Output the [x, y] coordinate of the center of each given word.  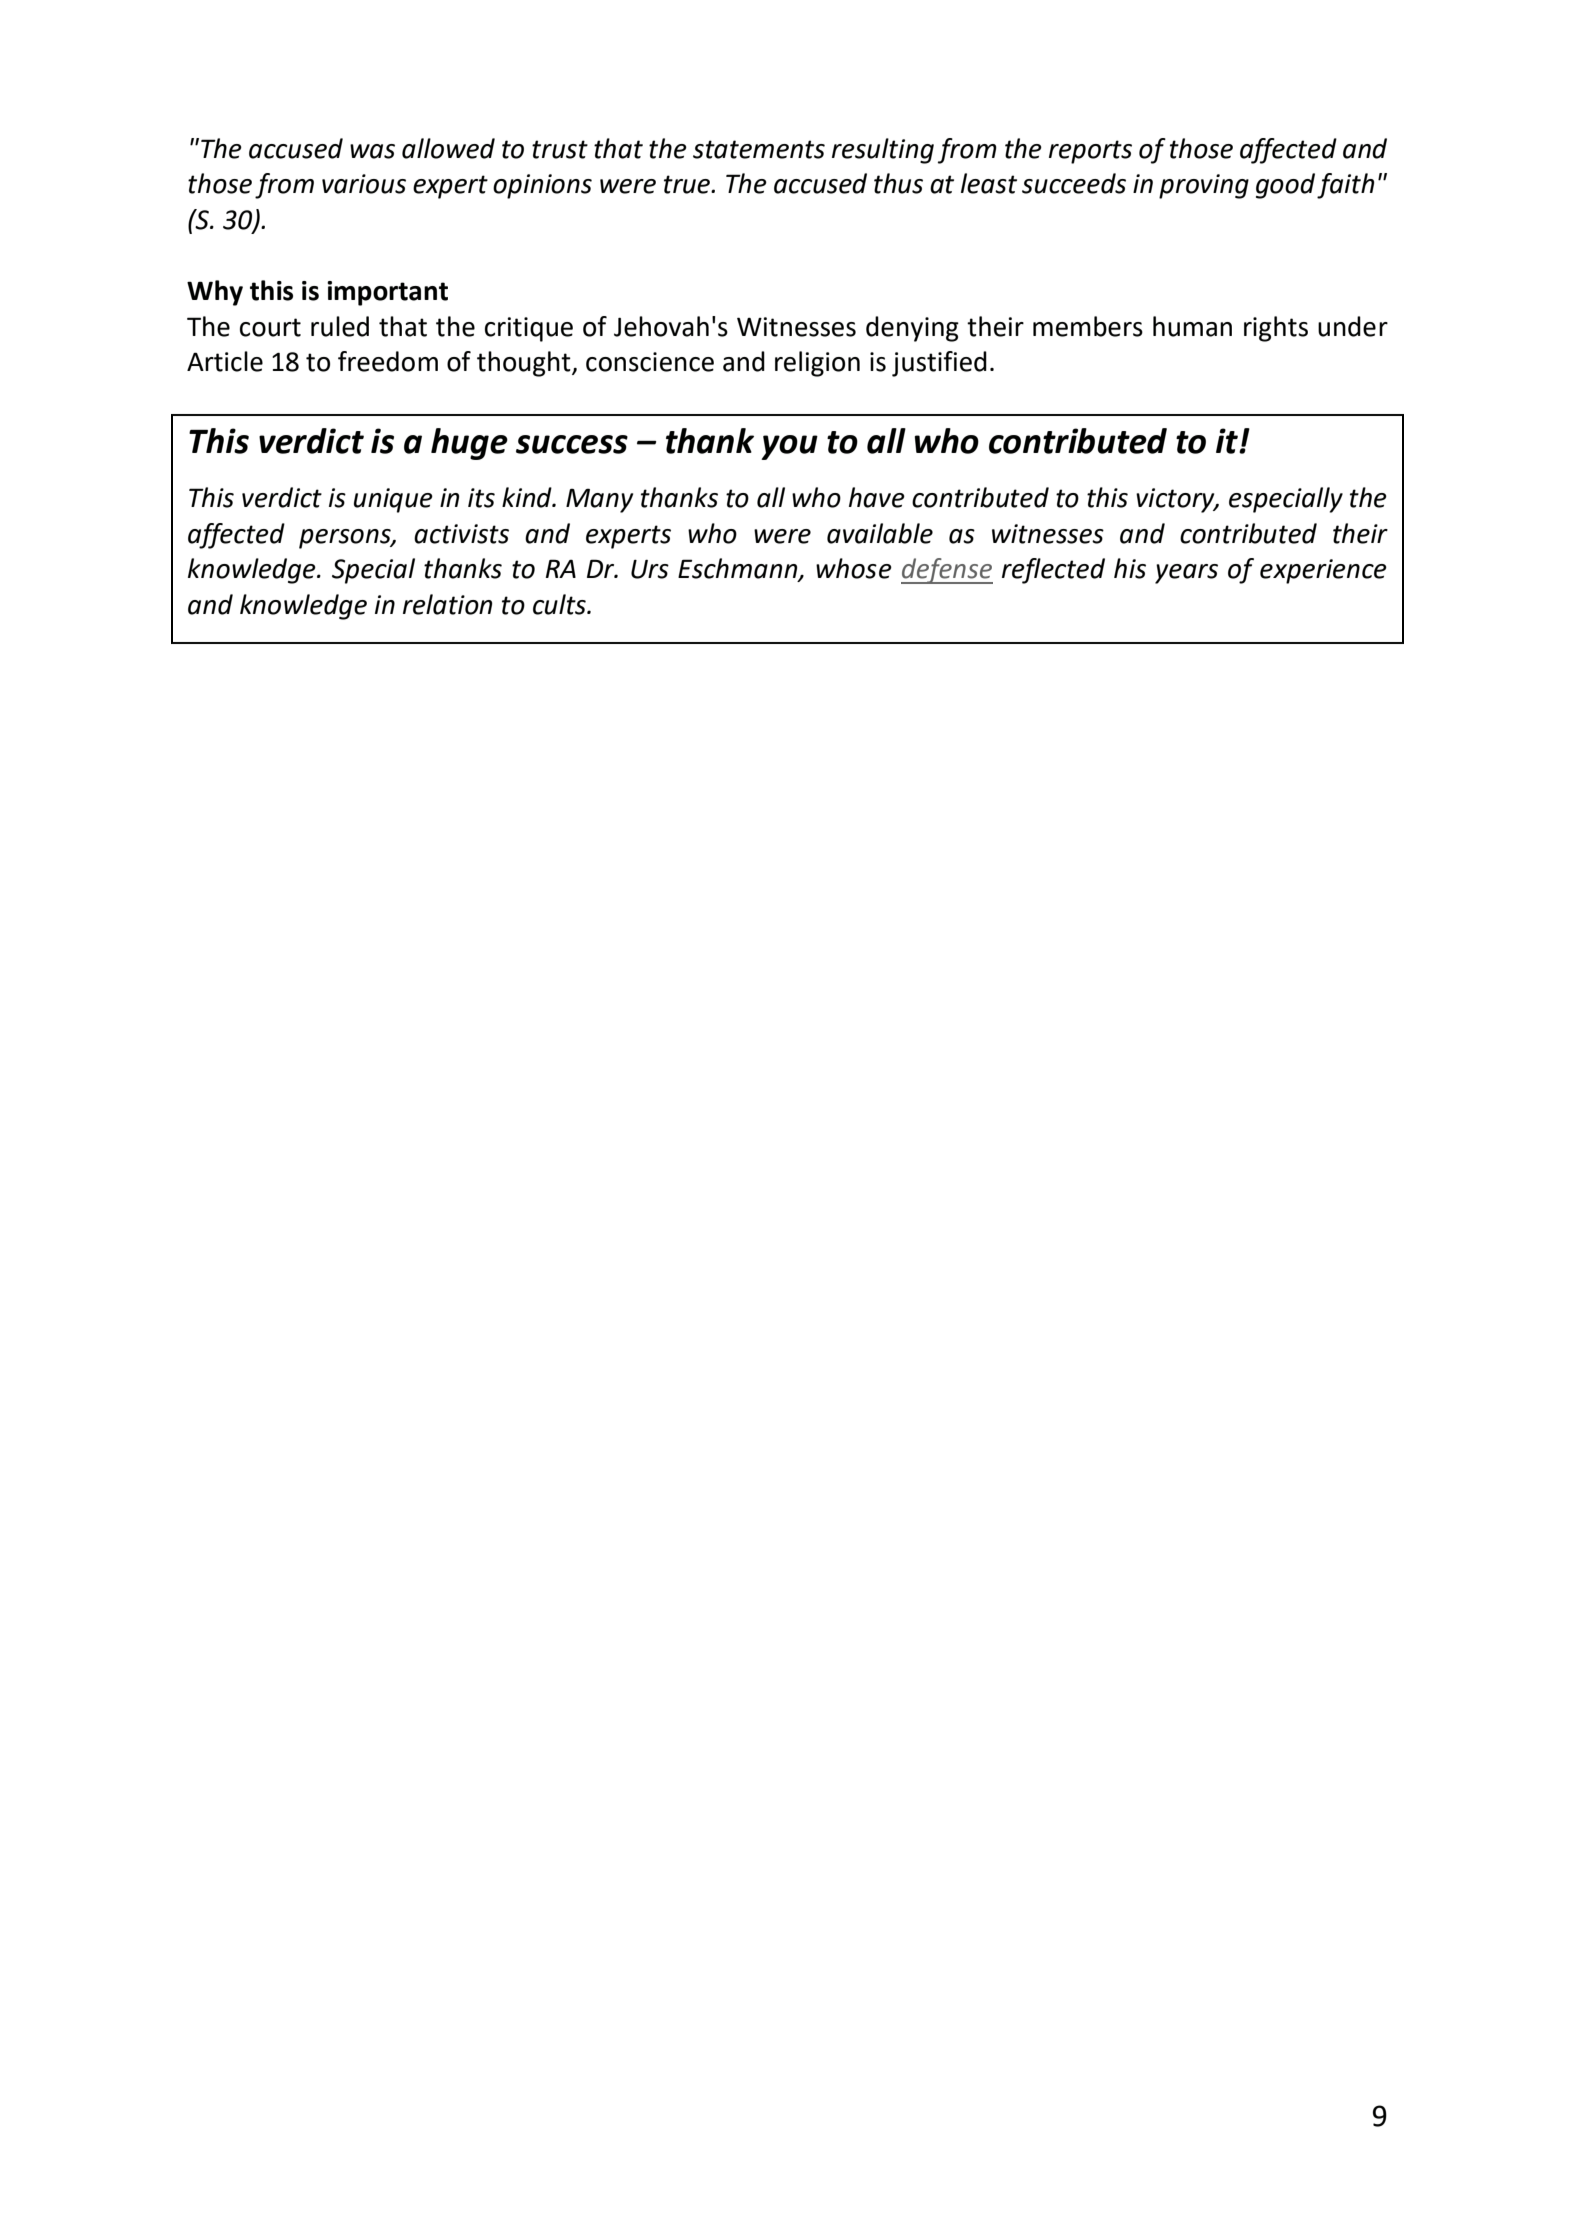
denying [912, 329]
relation [447, 604]
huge [469, 444]
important [387, 293]
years [1186, 574]
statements [759, 149]
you [789, 447]
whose [854, 568]
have [877, 497]
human [1192, 326]
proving [1204, 186]
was [372, 151]
